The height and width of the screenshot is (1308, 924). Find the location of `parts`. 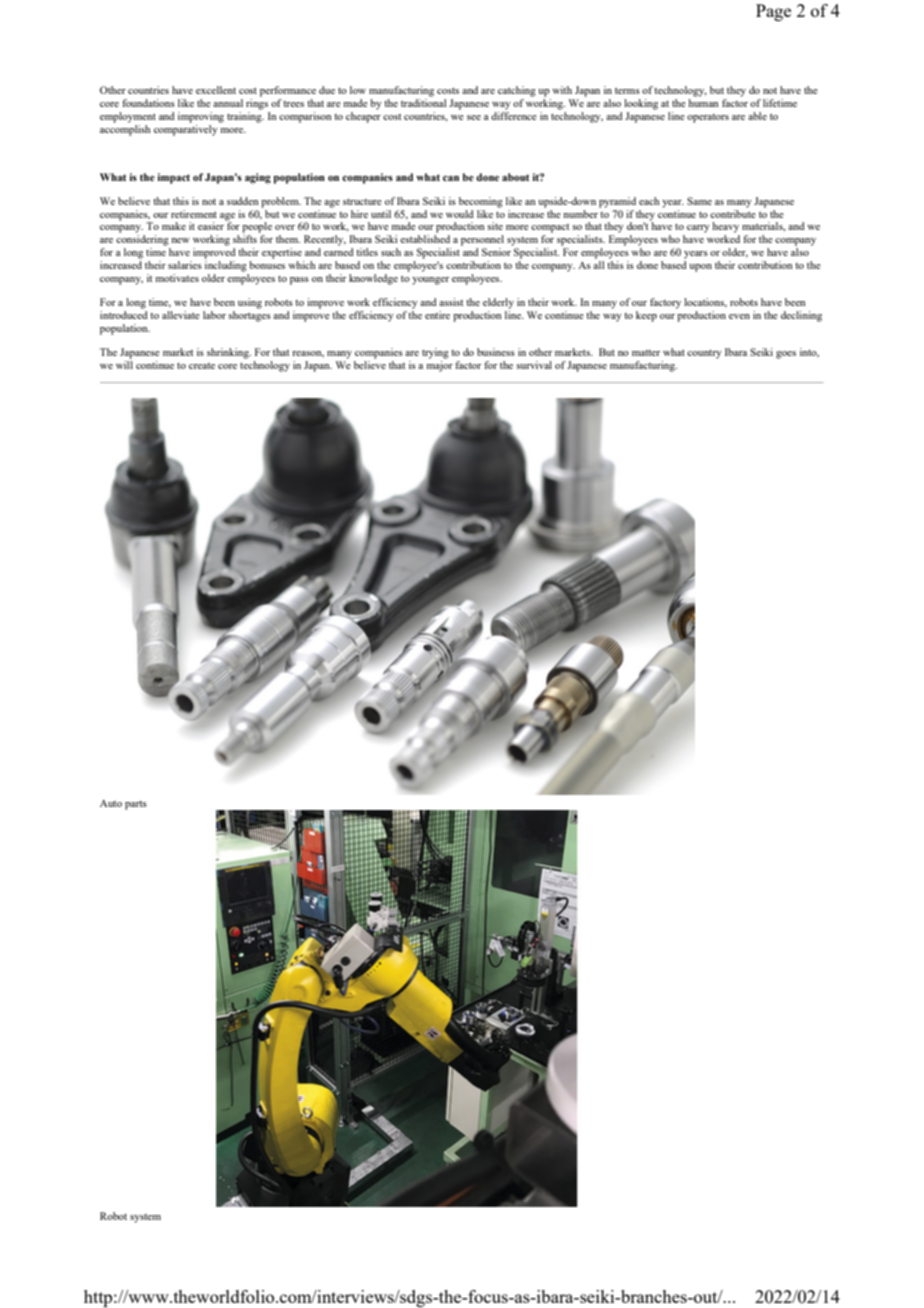

parts is located at coordinates (136, 805).
